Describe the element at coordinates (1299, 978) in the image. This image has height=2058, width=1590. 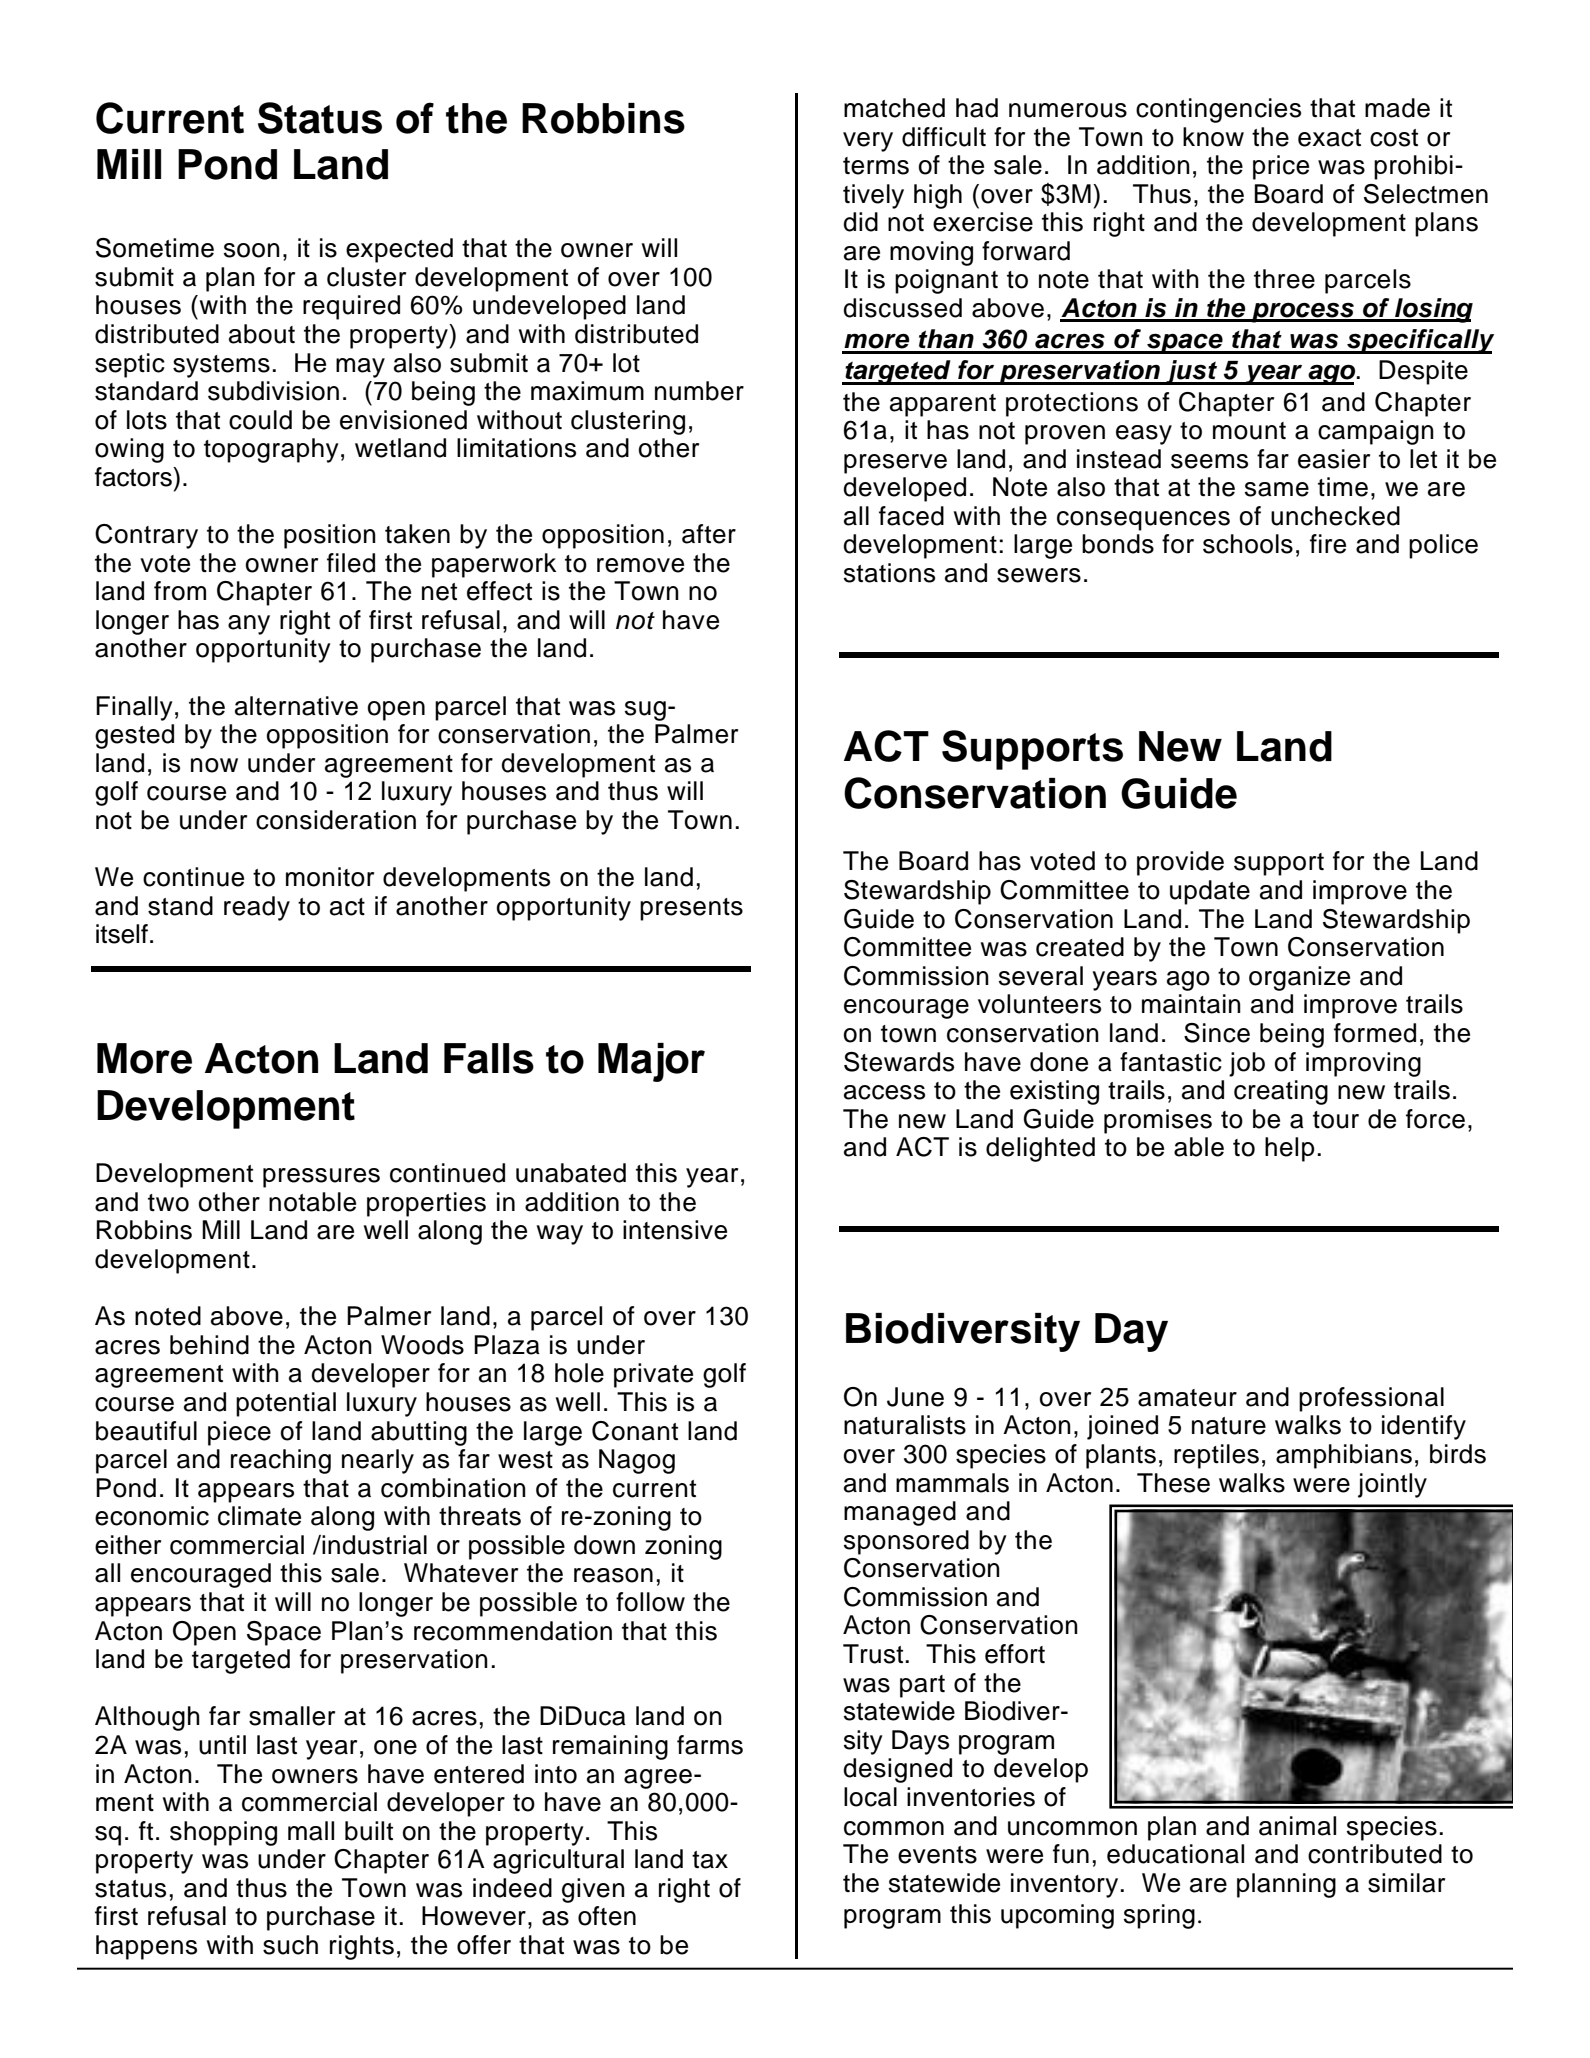
I see `organize` at that location.
